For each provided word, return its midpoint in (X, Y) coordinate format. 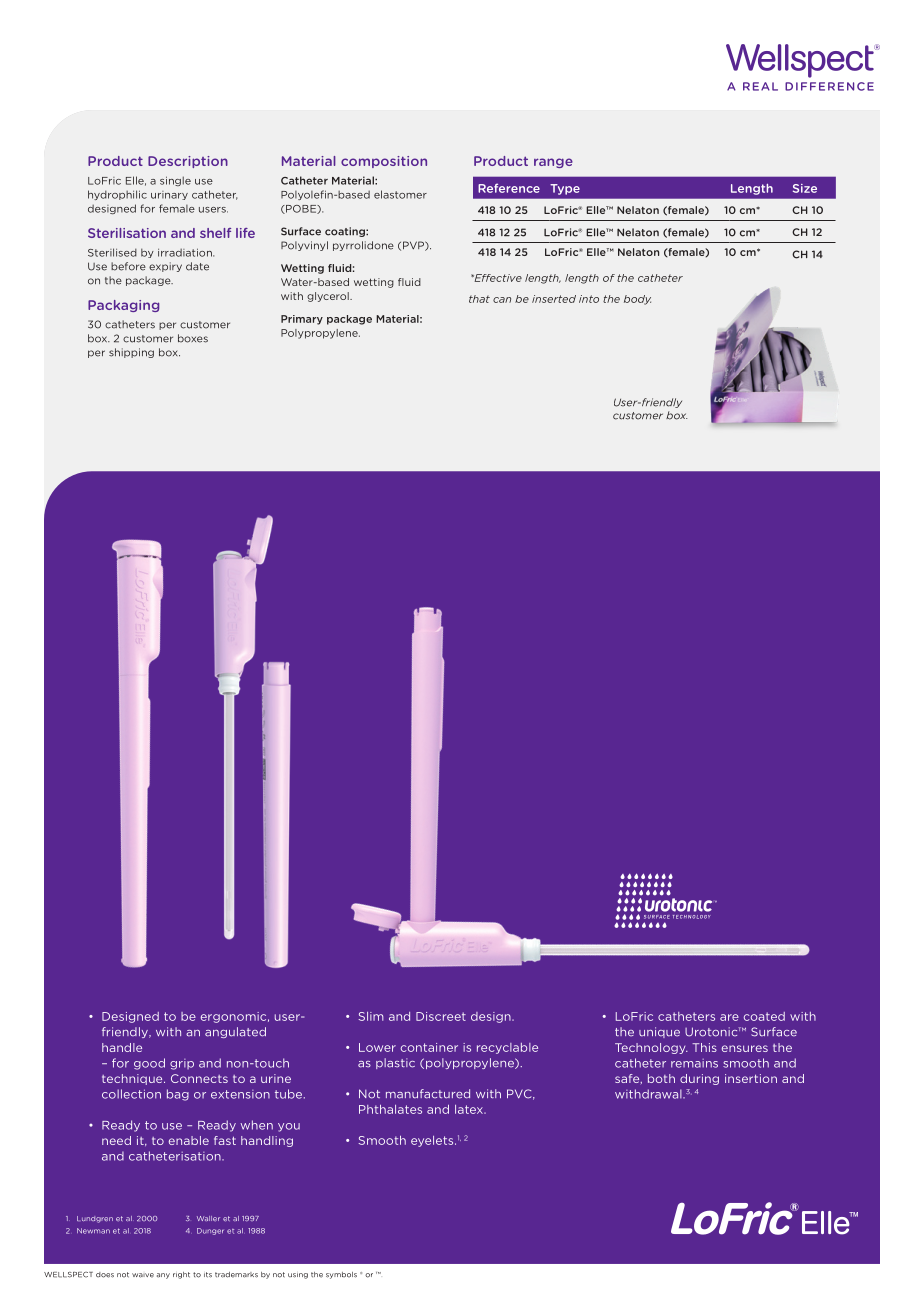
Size (805, 188)
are (729, 1017)
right (181, 1275)
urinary (169, 195)
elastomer (400, 194)
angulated (235, 1032)
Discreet (441, 1016)
